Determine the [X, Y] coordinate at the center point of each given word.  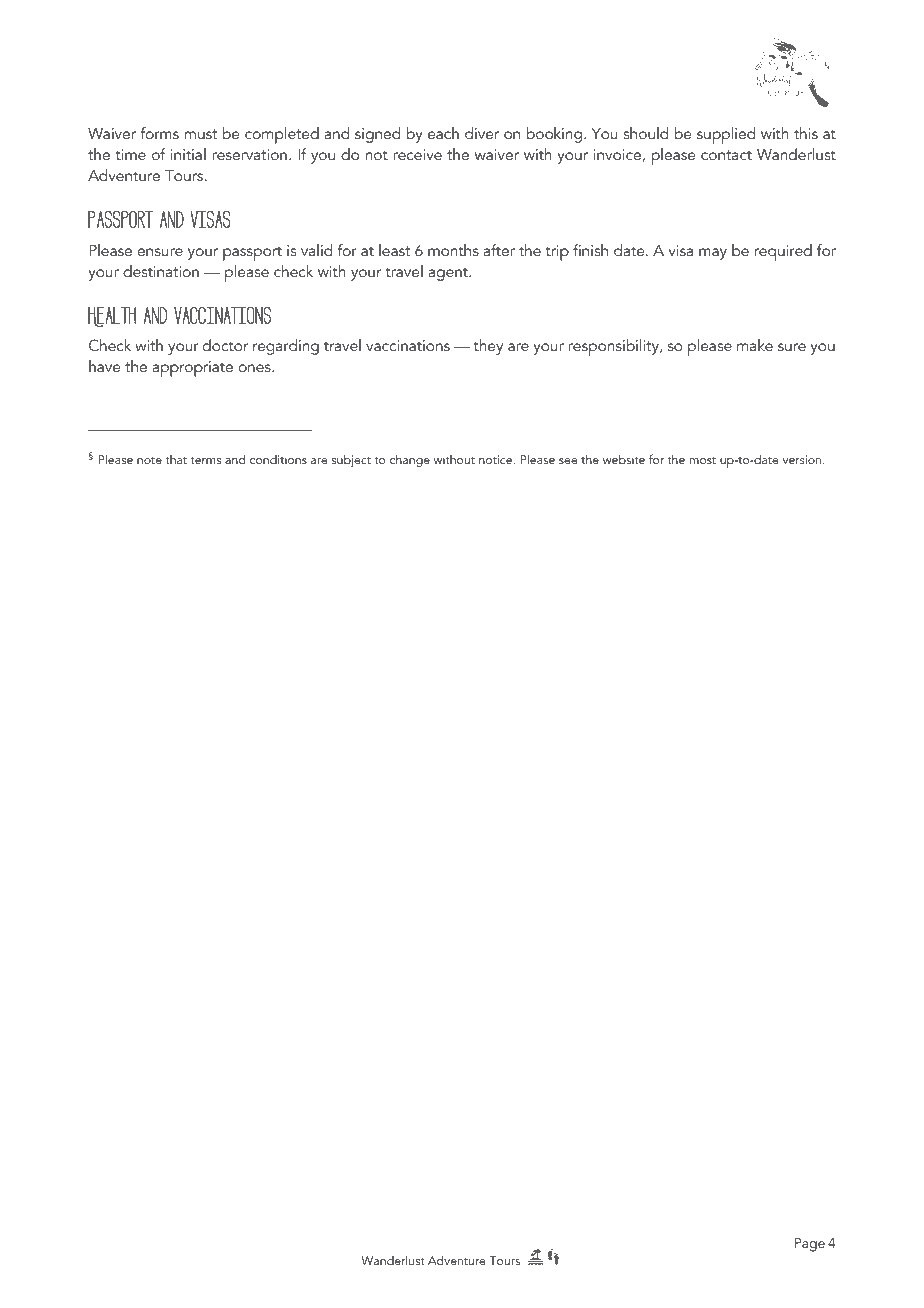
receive [417, 154]
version [802, 459]
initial [188, 154]
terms [205, 460]
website [624, 459]
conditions [278, 459]
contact [726, 155]
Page [810, 1245]
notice [497, 459]
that [176, 459]
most [703, 460]
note [149, 460]
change [410, 460]
